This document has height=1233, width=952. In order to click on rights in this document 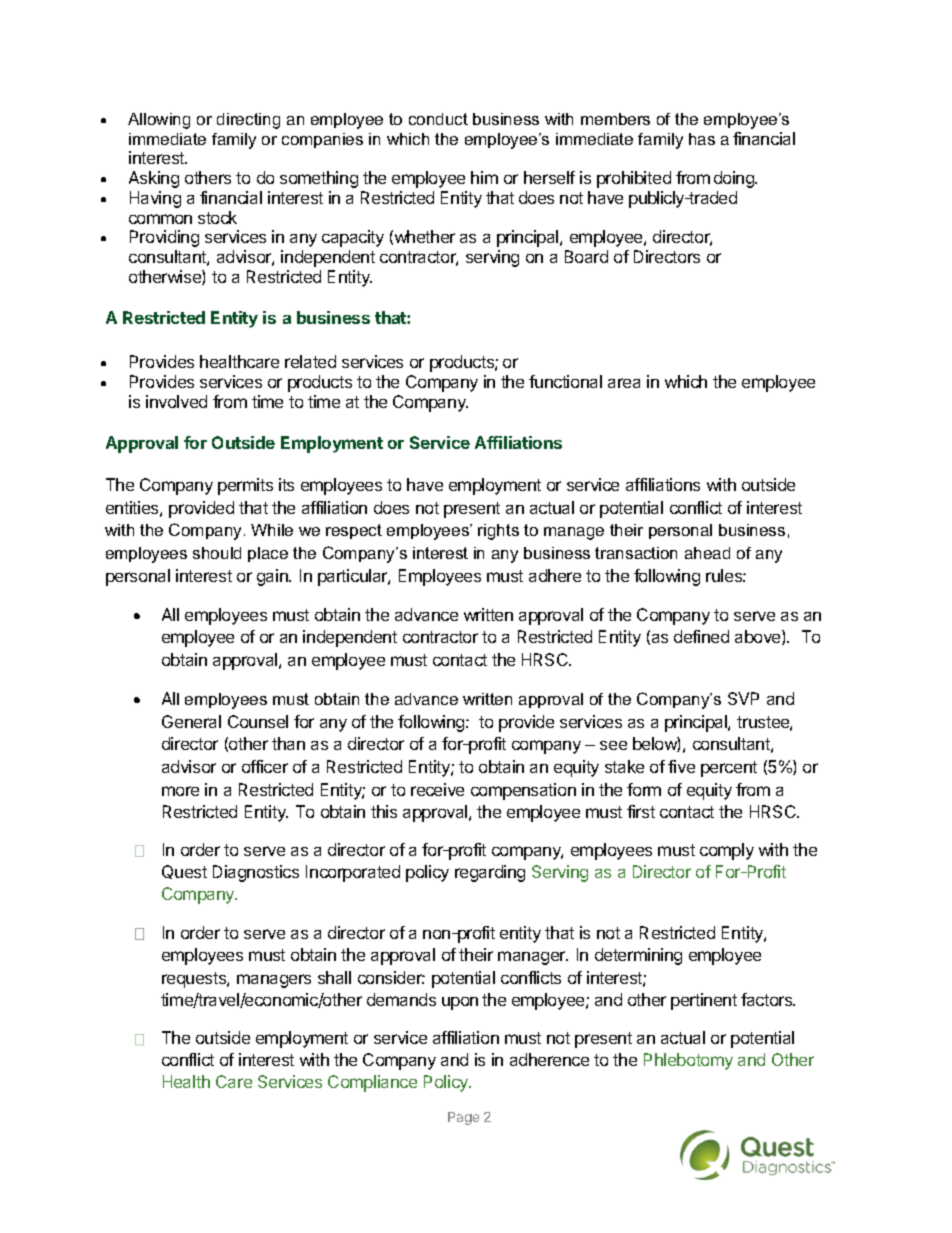, I will do `click(498, 532)`.
